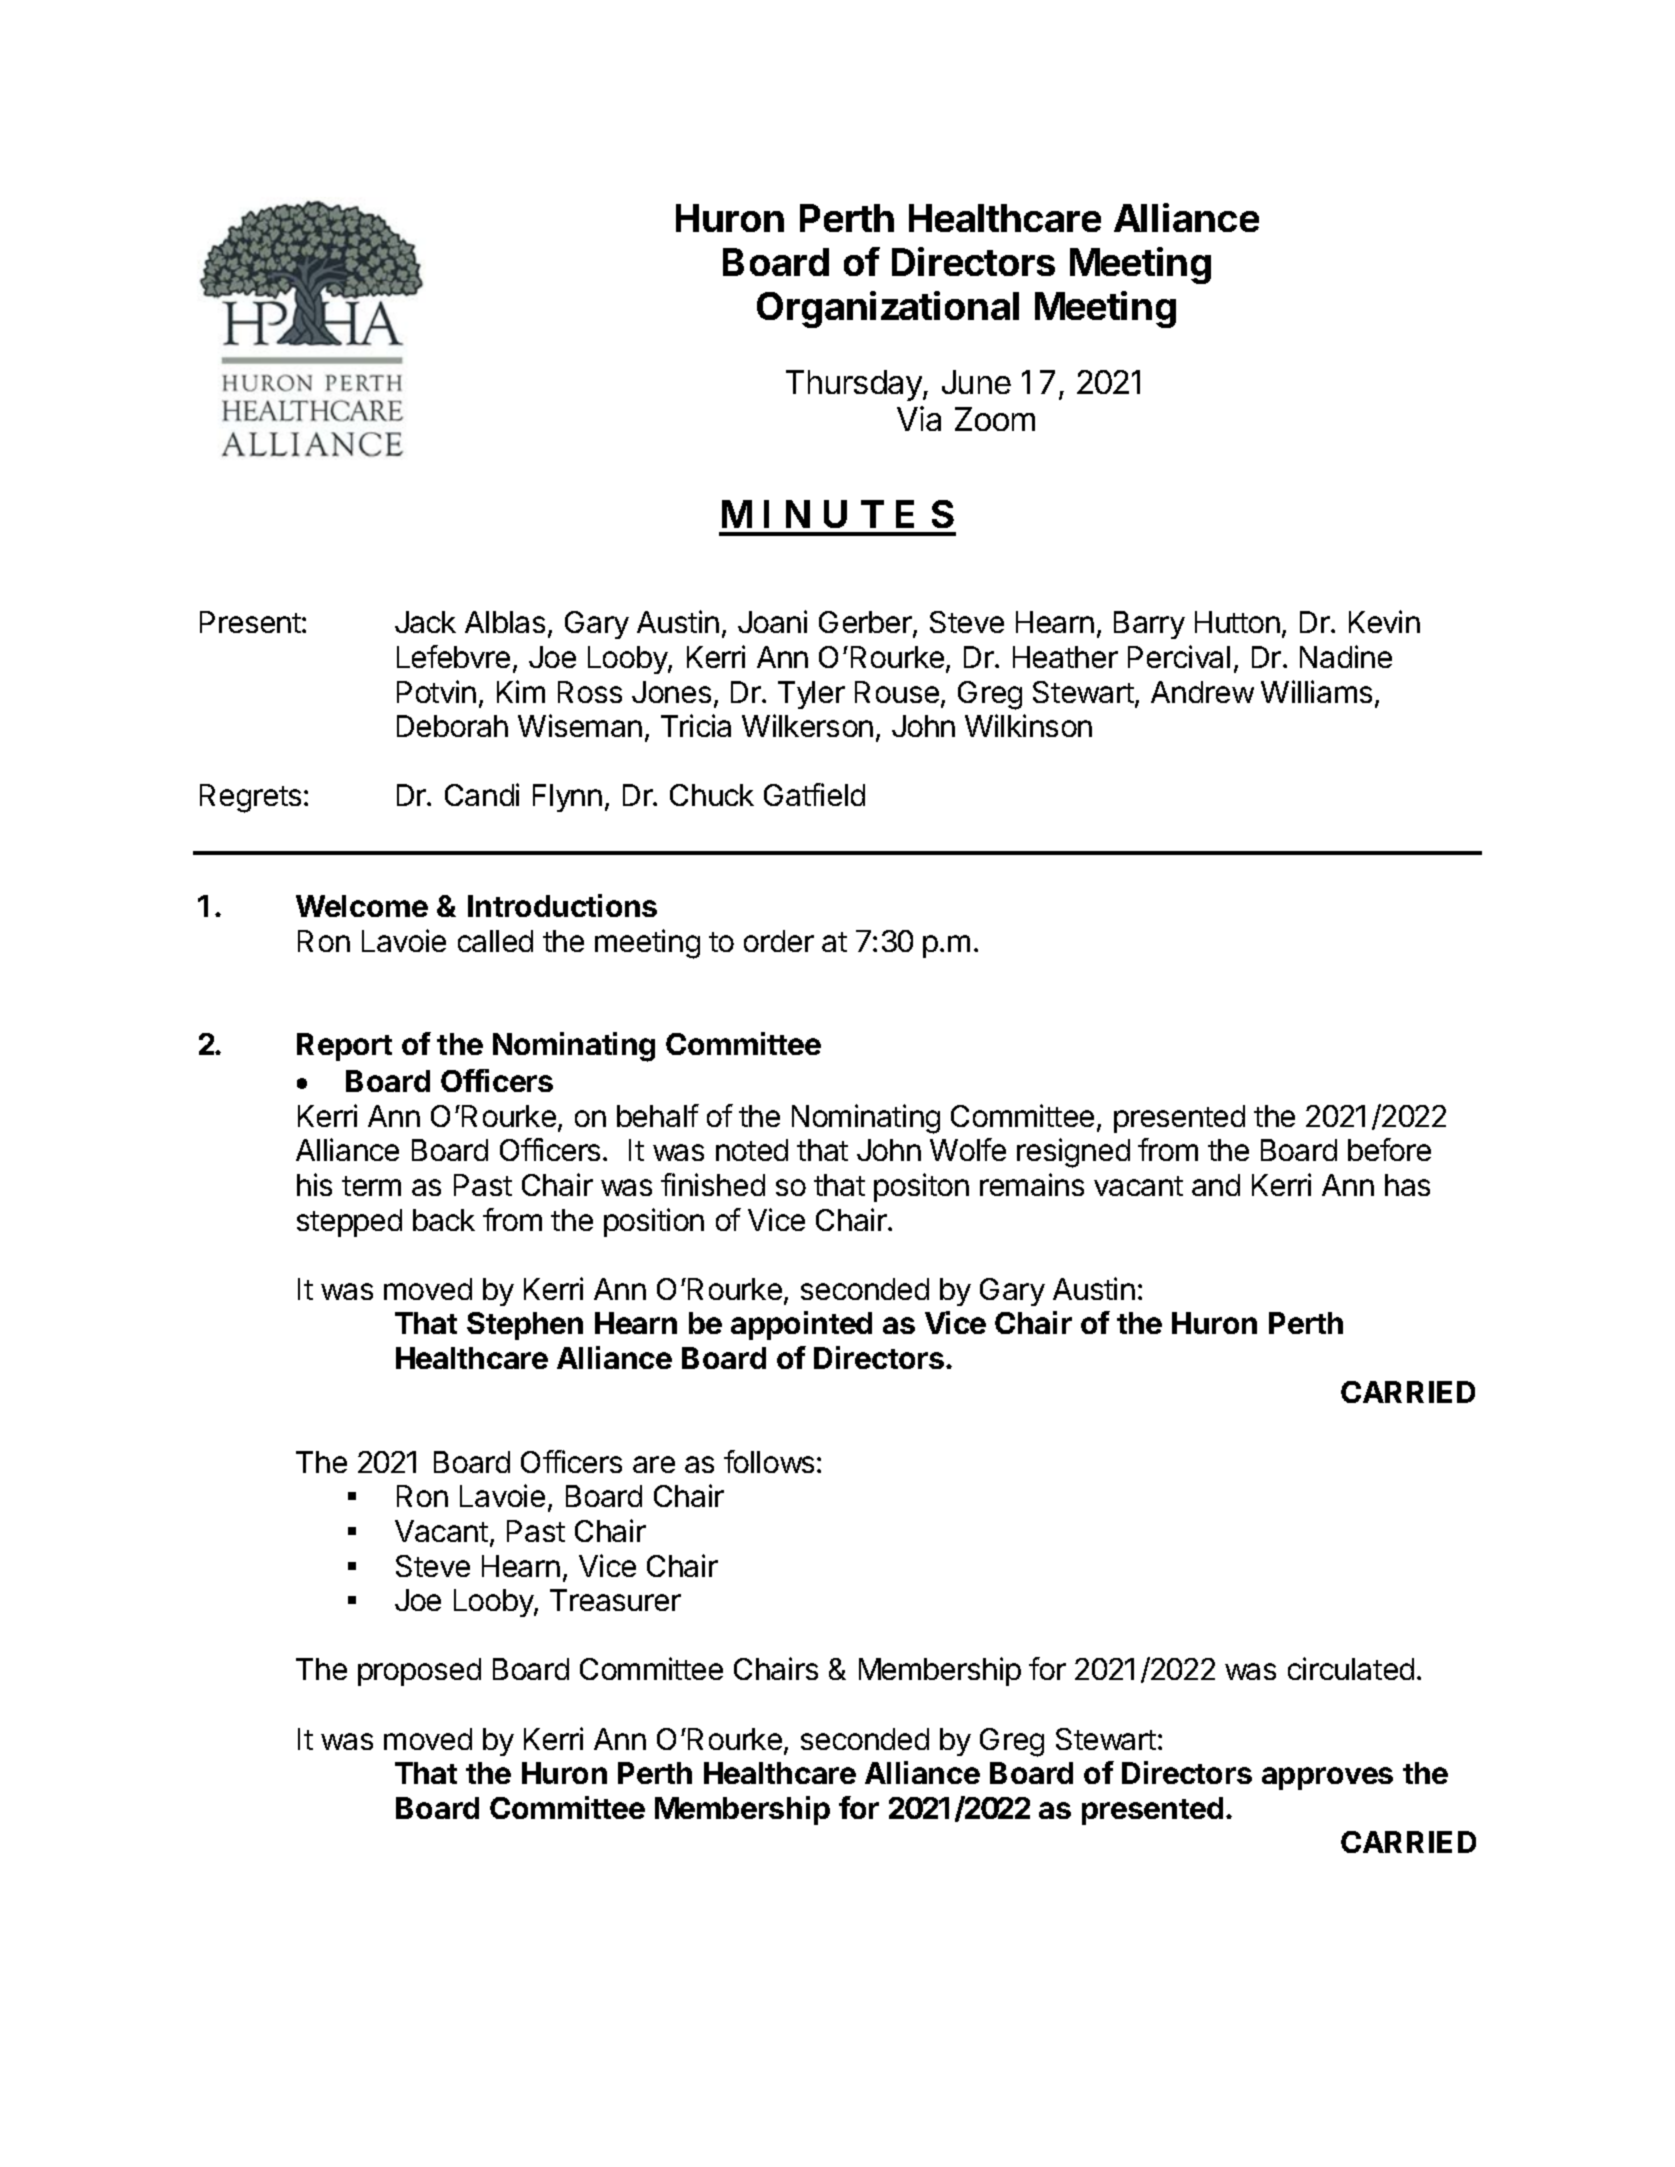 The height and width of the image is (2167, 1675). Describe the element at coordinates (419, 1672) in the image. I see `proposed` at that location.
